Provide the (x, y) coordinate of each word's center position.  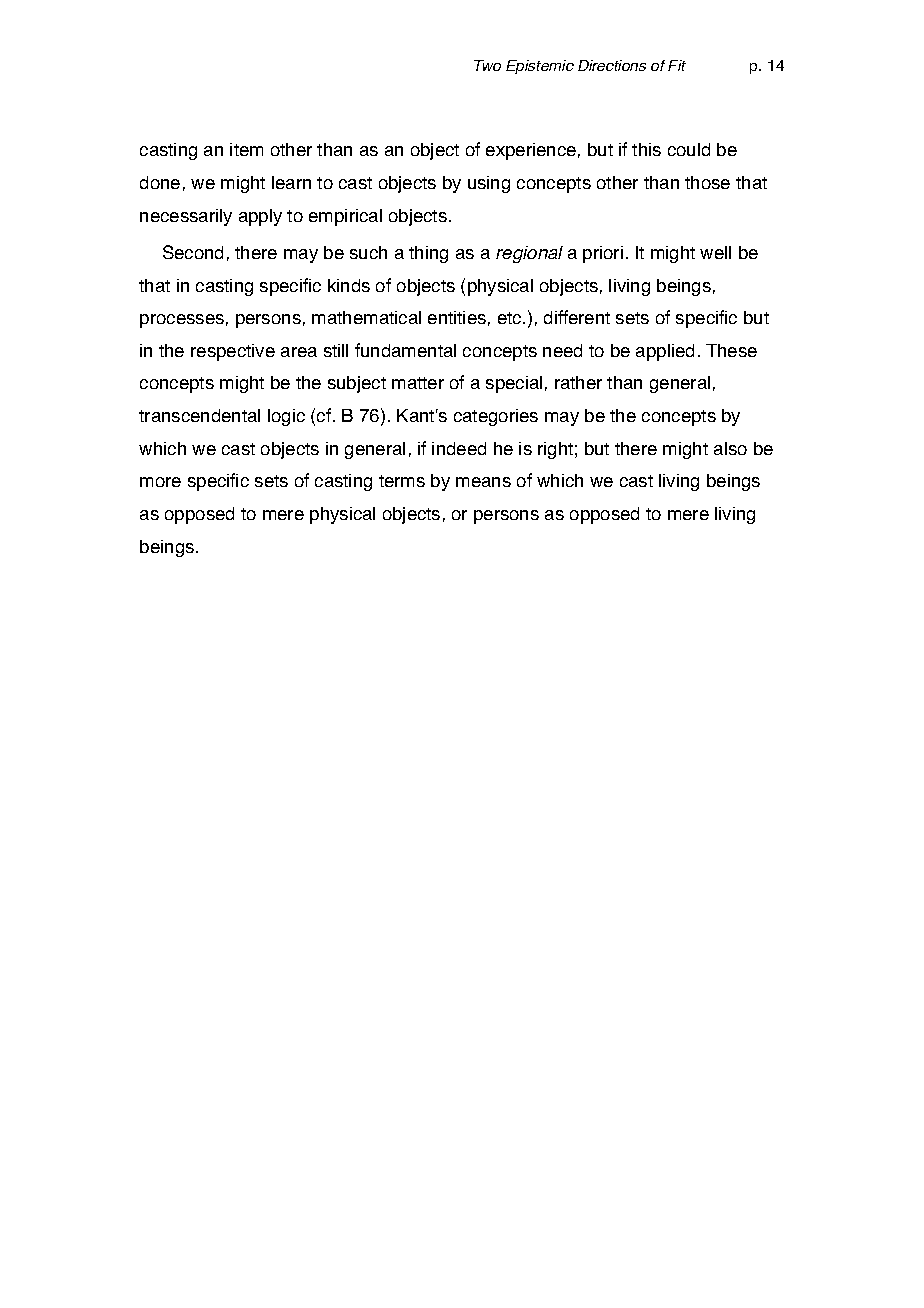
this (646, 149)
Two (487, 65)
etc (511, 318)
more (160, 482)
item (246, 149)
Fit (677, 65)
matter (418, 383)
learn (291, 182)
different (577, 317)
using (489, 184)
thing (428, 254)
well (715, 252)
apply (260, 217)
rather (578, 382)
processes (182, 321)
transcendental (199, 415)
